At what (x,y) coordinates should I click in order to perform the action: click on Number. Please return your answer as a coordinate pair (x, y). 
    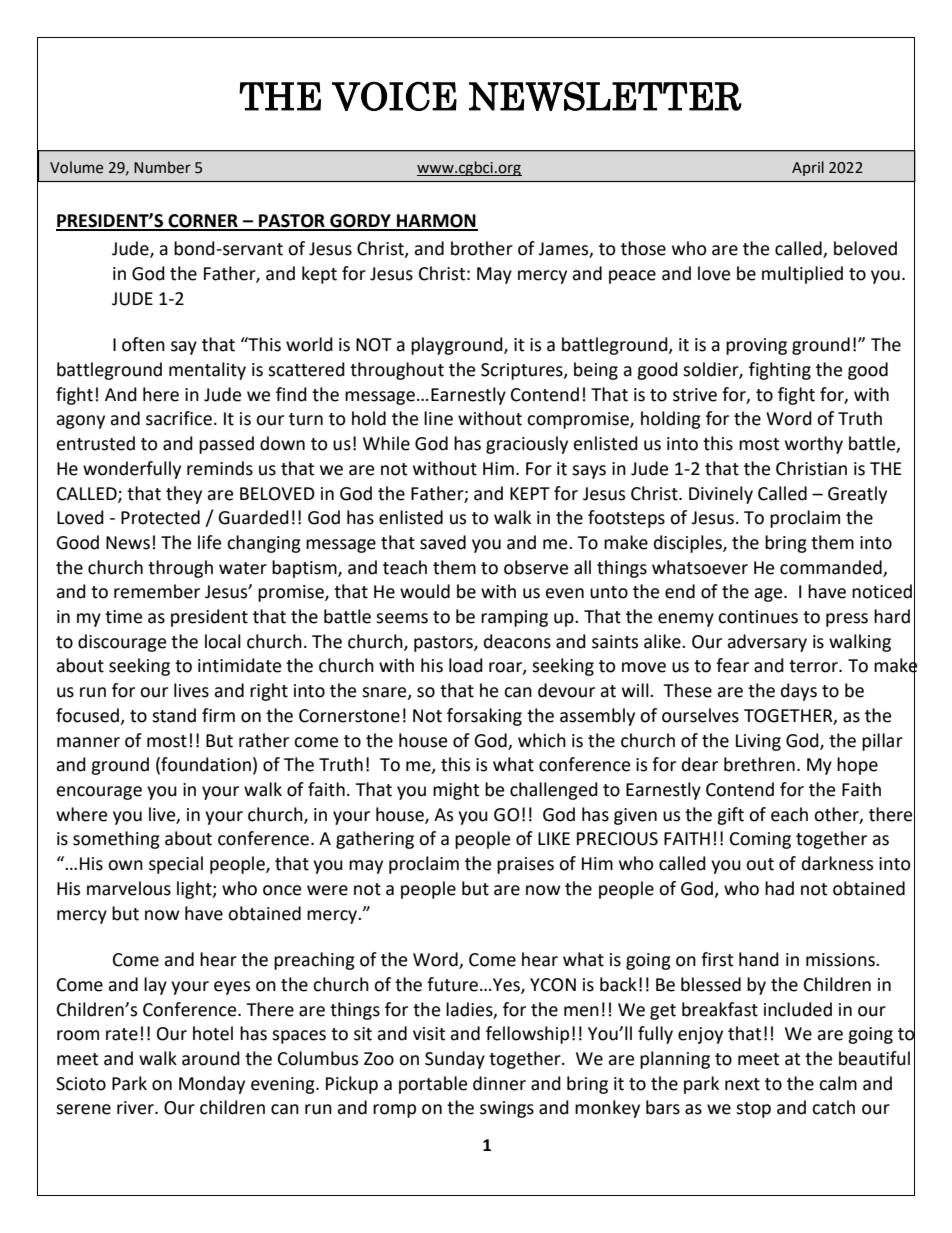
    Looking at the image, I should click on (162, 167).
